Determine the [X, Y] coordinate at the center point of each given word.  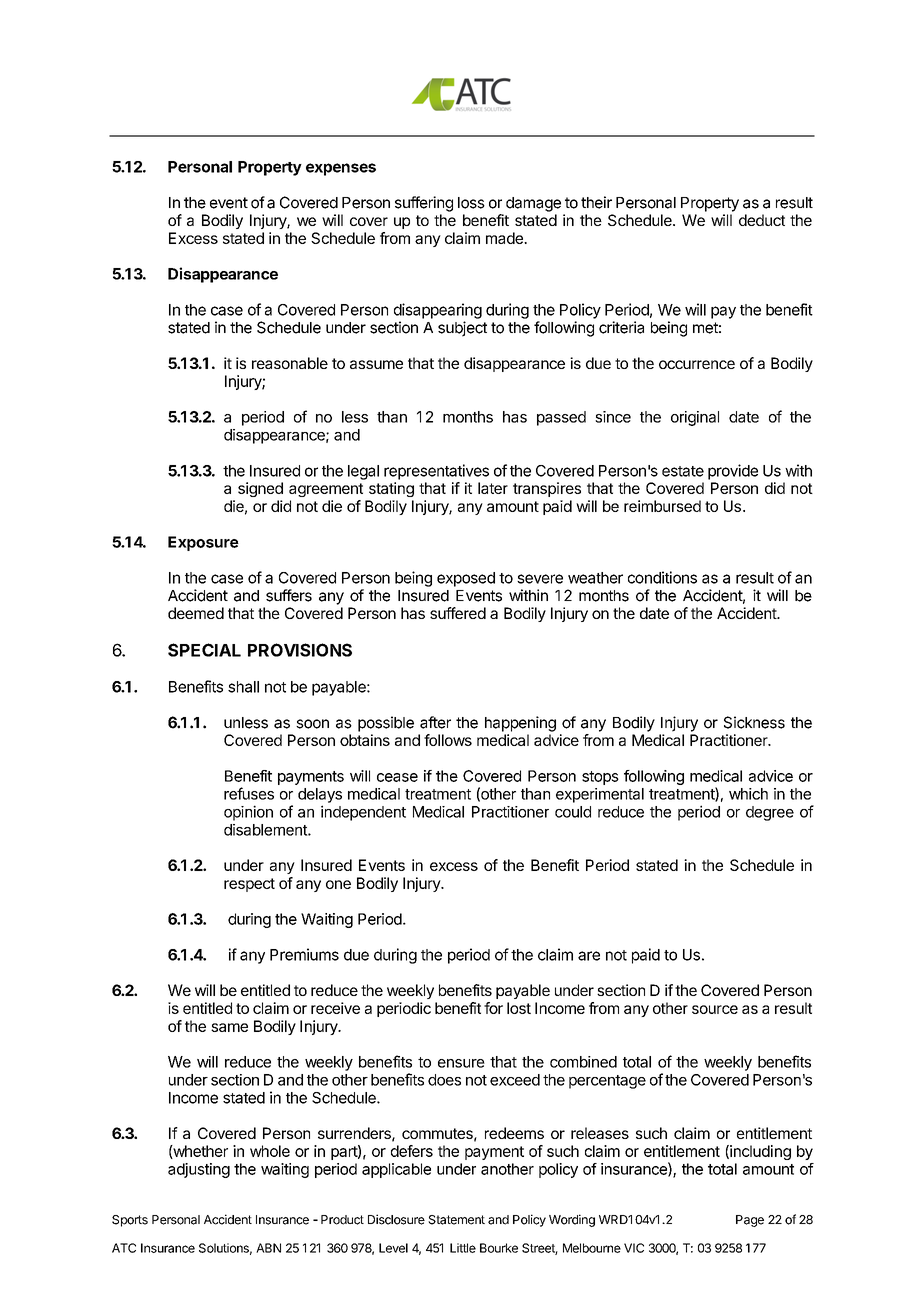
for [493, 1008]
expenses [341, 169]
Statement [456, 1220]
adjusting [199, 1170]
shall [243, 687]
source [715, 1009]
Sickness [754, 722]
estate [683, 471]
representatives [436, 472]
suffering [424, 204]
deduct [762, 220]
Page [750, 1221]
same [229, 1027]
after [435, 722]
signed [260, 489]
